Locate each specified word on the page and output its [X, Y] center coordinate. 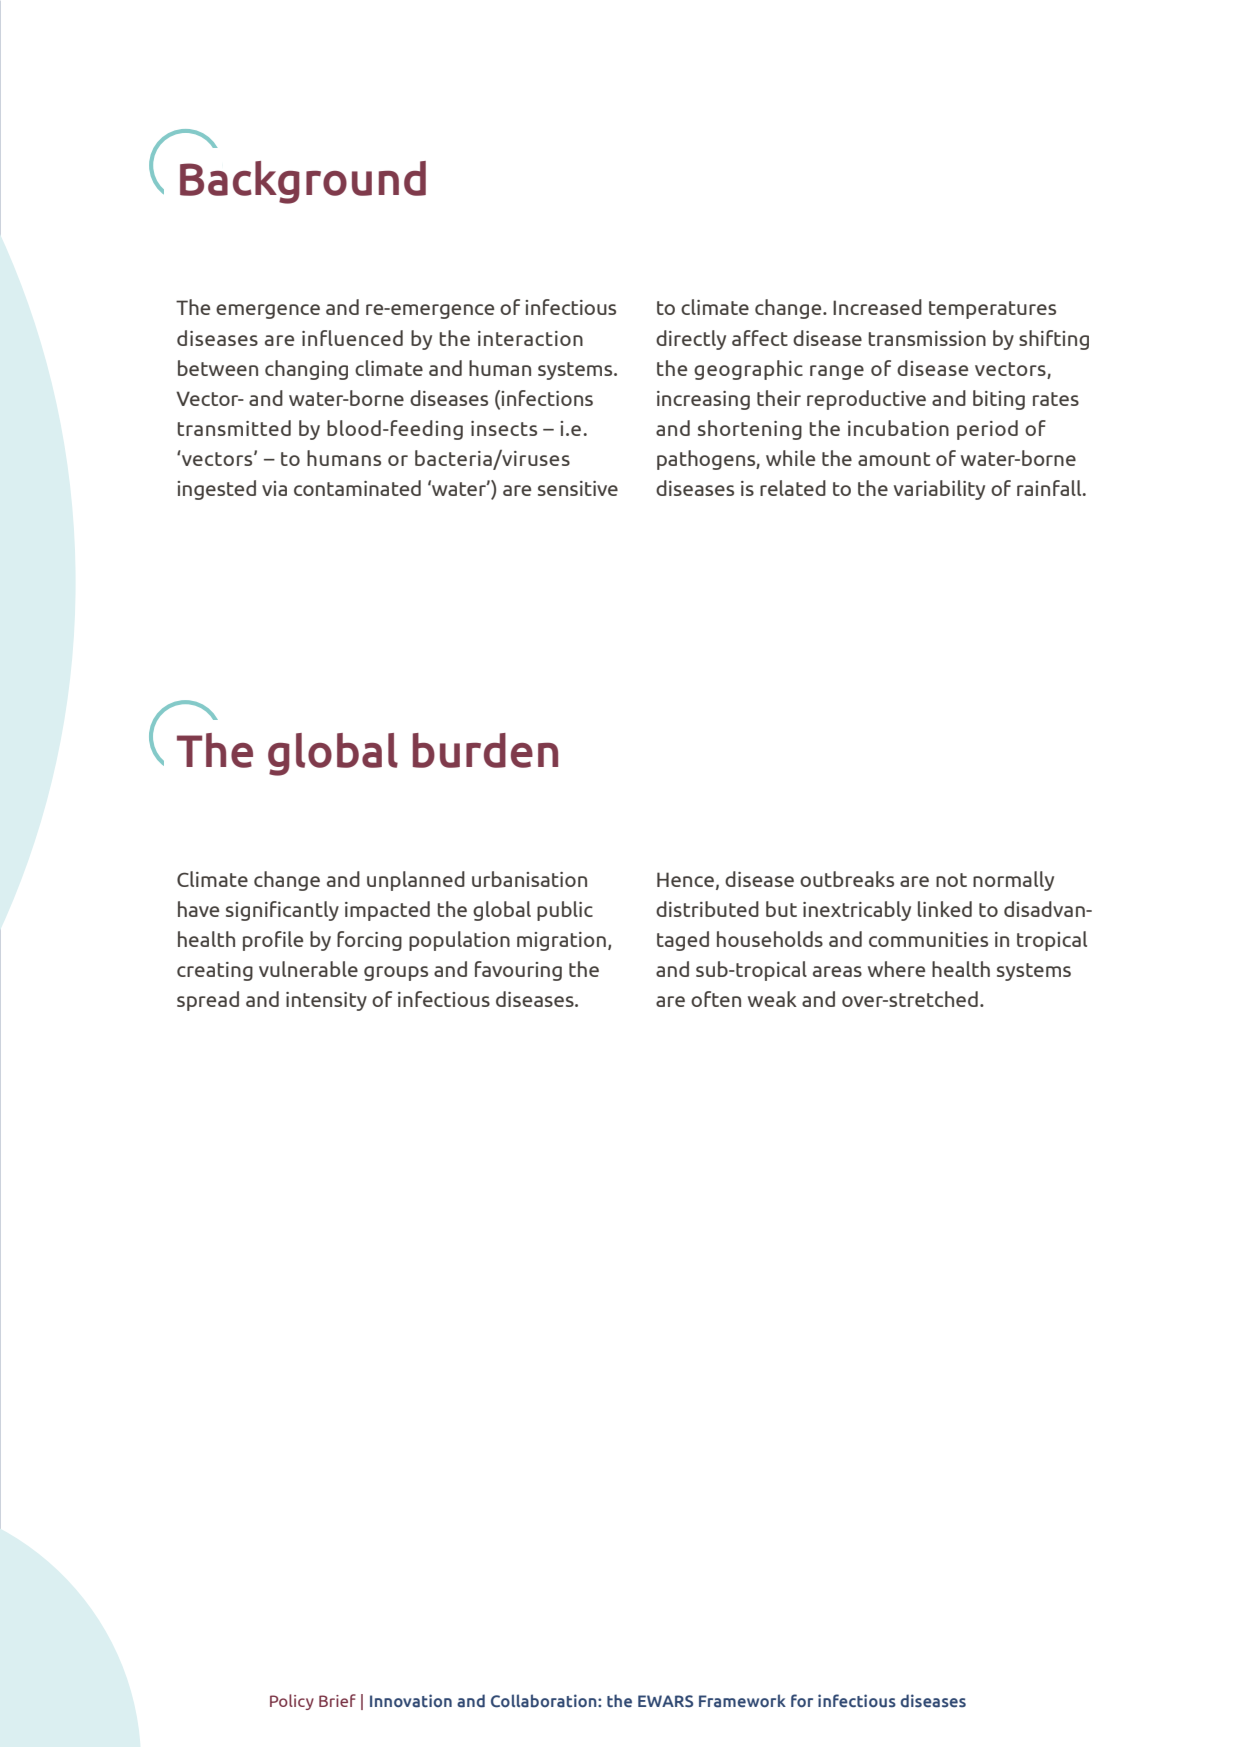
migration [561, 941]
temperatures [992, 310]
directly [691, 340]
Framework [742, 1701]
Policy [292, 1702]
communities [928, 939]
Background [303, 182]
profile [273, 941]
